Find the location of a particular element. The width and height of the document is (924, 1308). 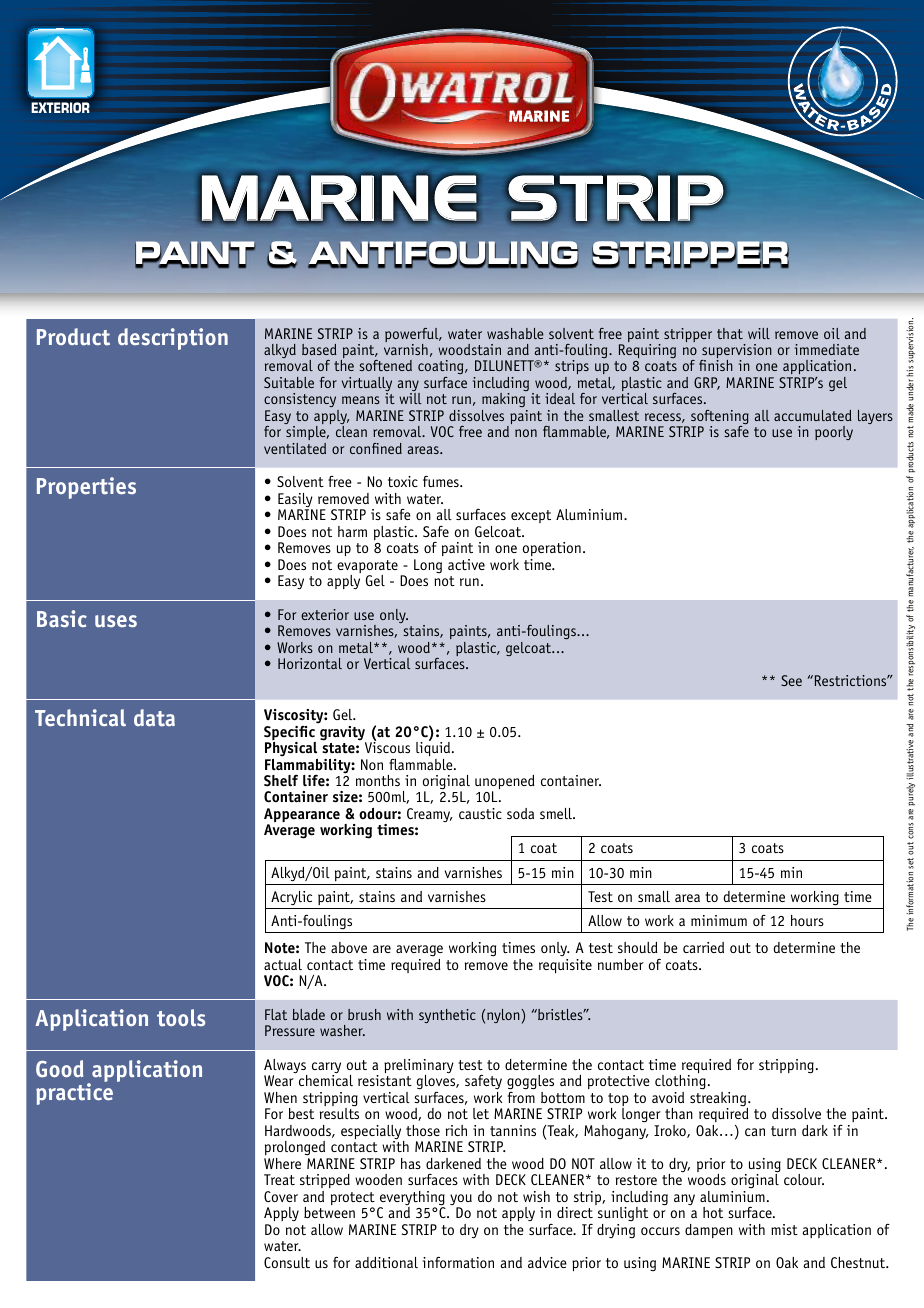

immediate is located at coordinates (827, 349).
